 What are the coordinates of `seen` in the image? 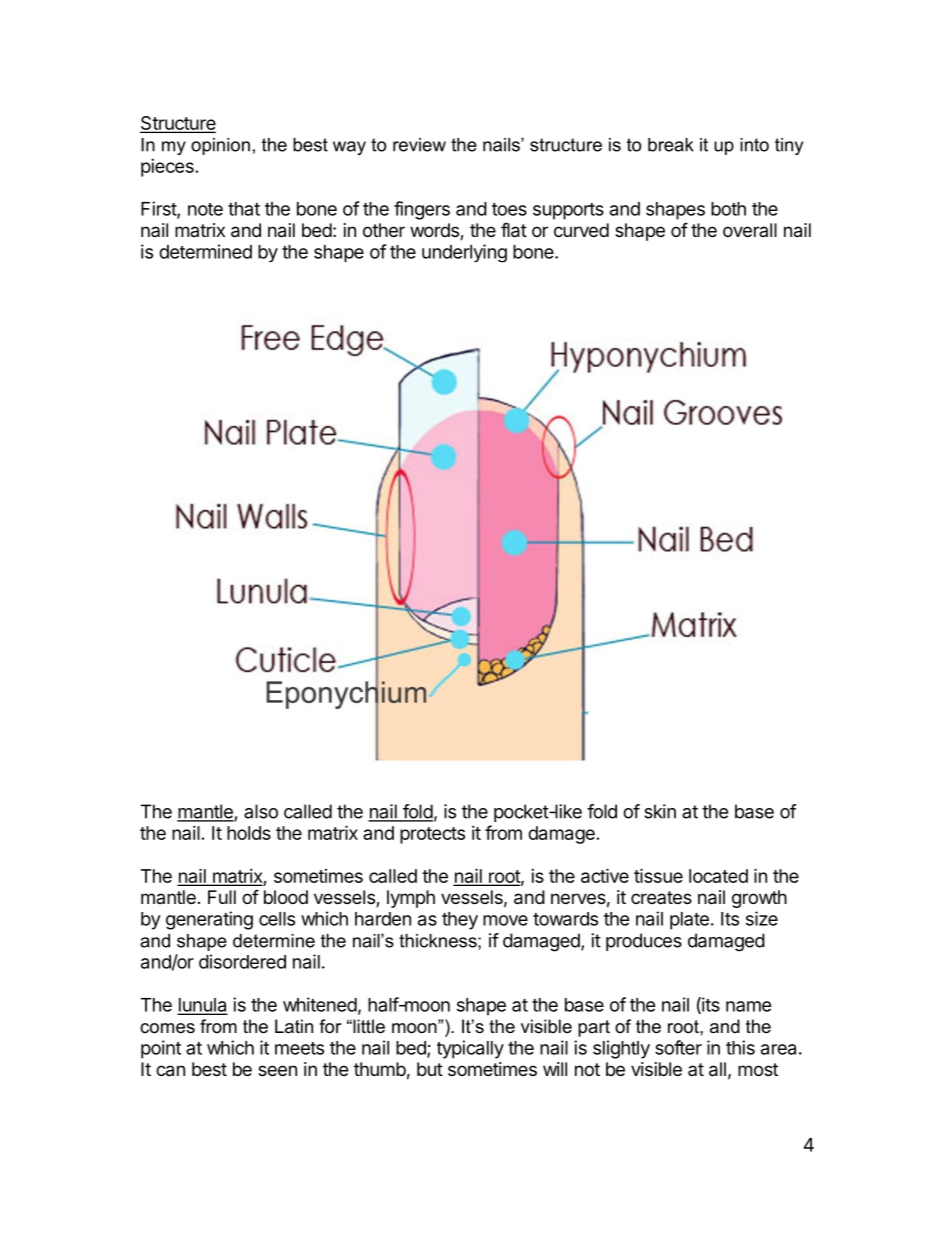 It's located at (277, 1070).
